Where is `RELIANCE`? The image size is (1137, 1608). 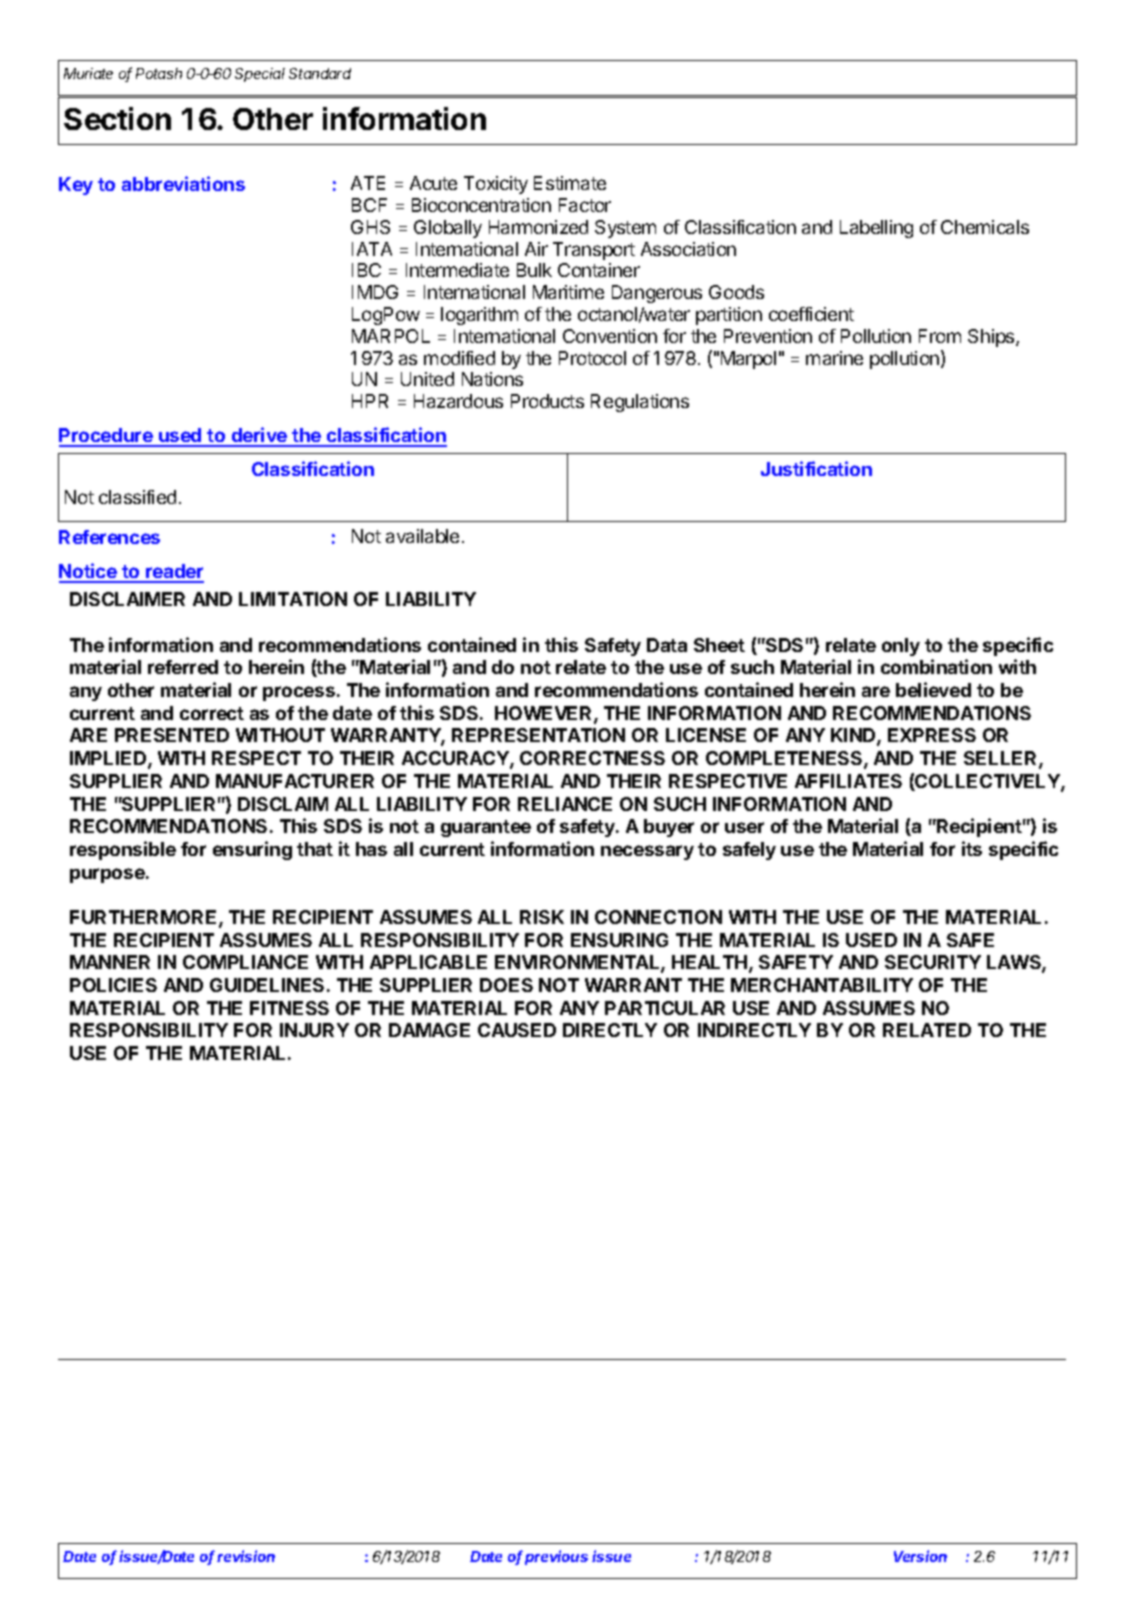
RELIANCE is located at coordinates (565, 804).
